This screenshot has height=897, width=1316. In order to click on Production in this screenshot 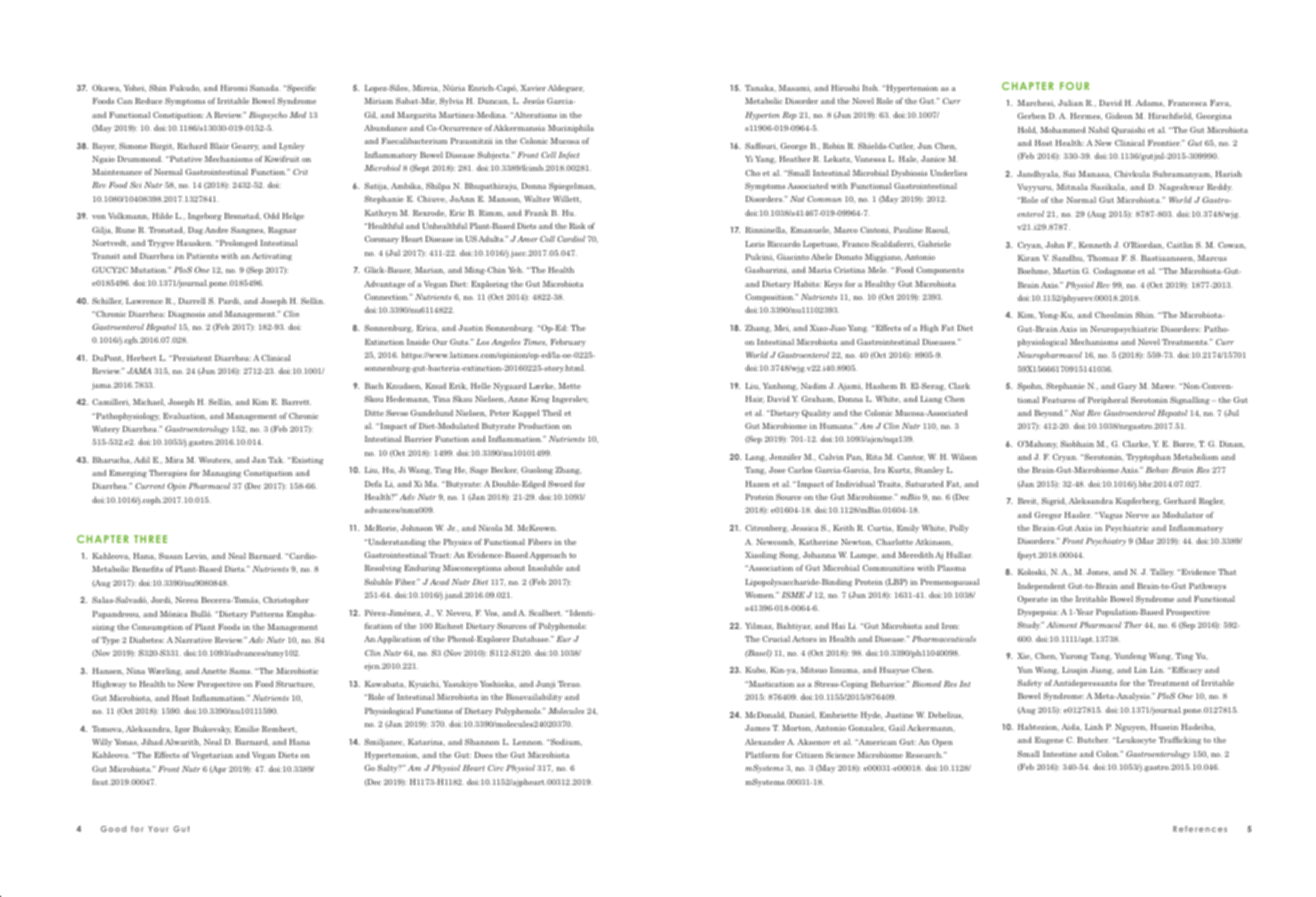, I will do `click(539, 426)`.
